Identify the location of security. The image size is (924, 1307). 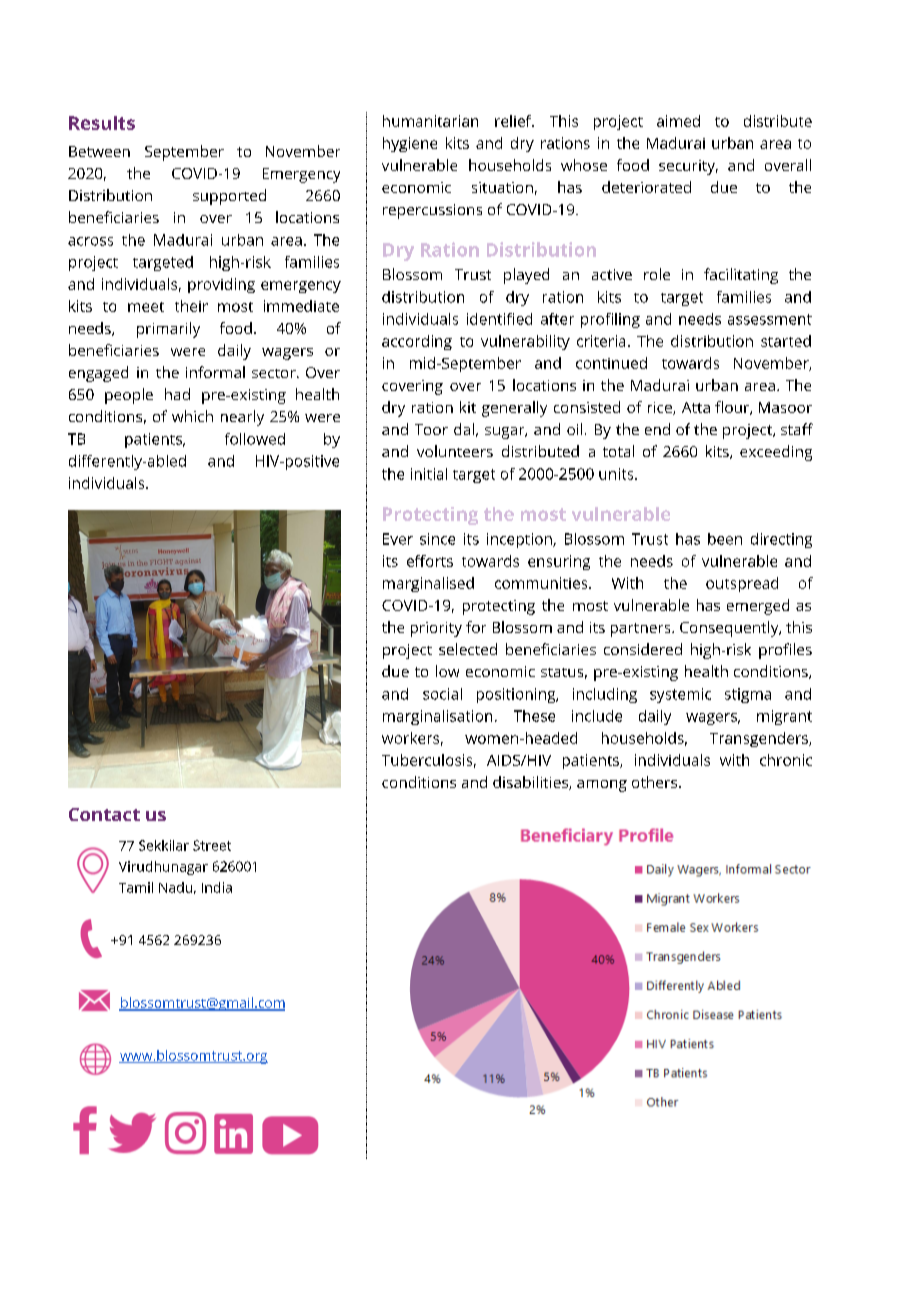
(688, 167).
